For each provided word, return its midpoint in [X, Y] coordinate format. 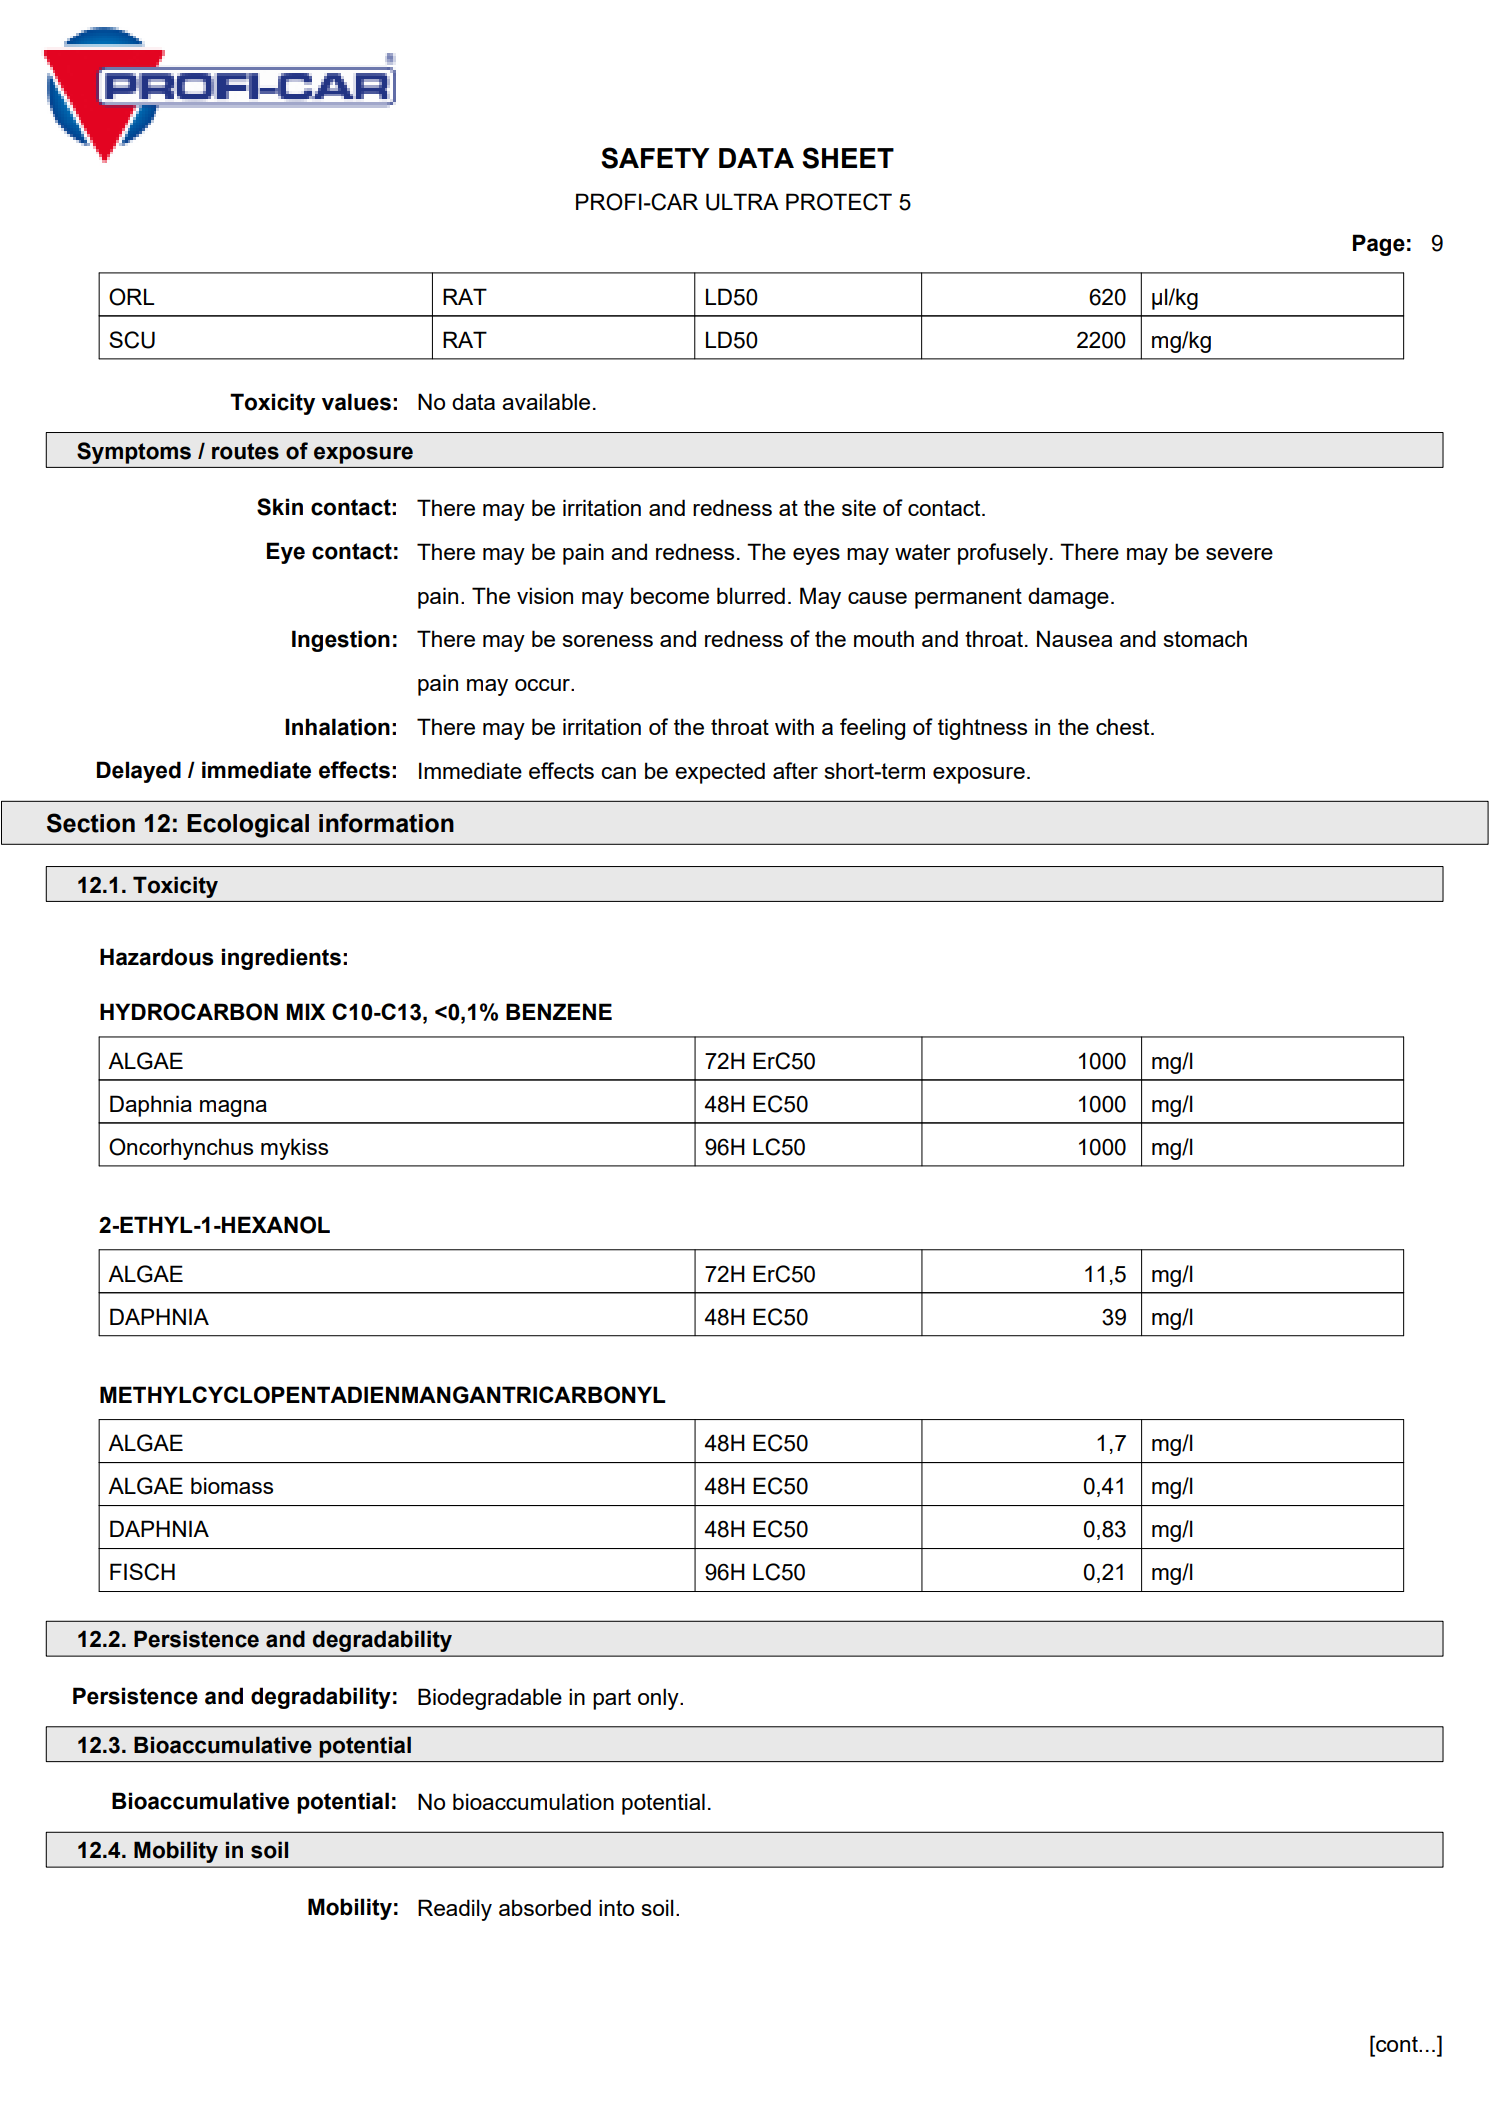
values [356, 402]
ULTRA [742, 202]
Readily [455, 1910]
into [616, 1907]
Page [1379, 245]
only [659, 1699]
